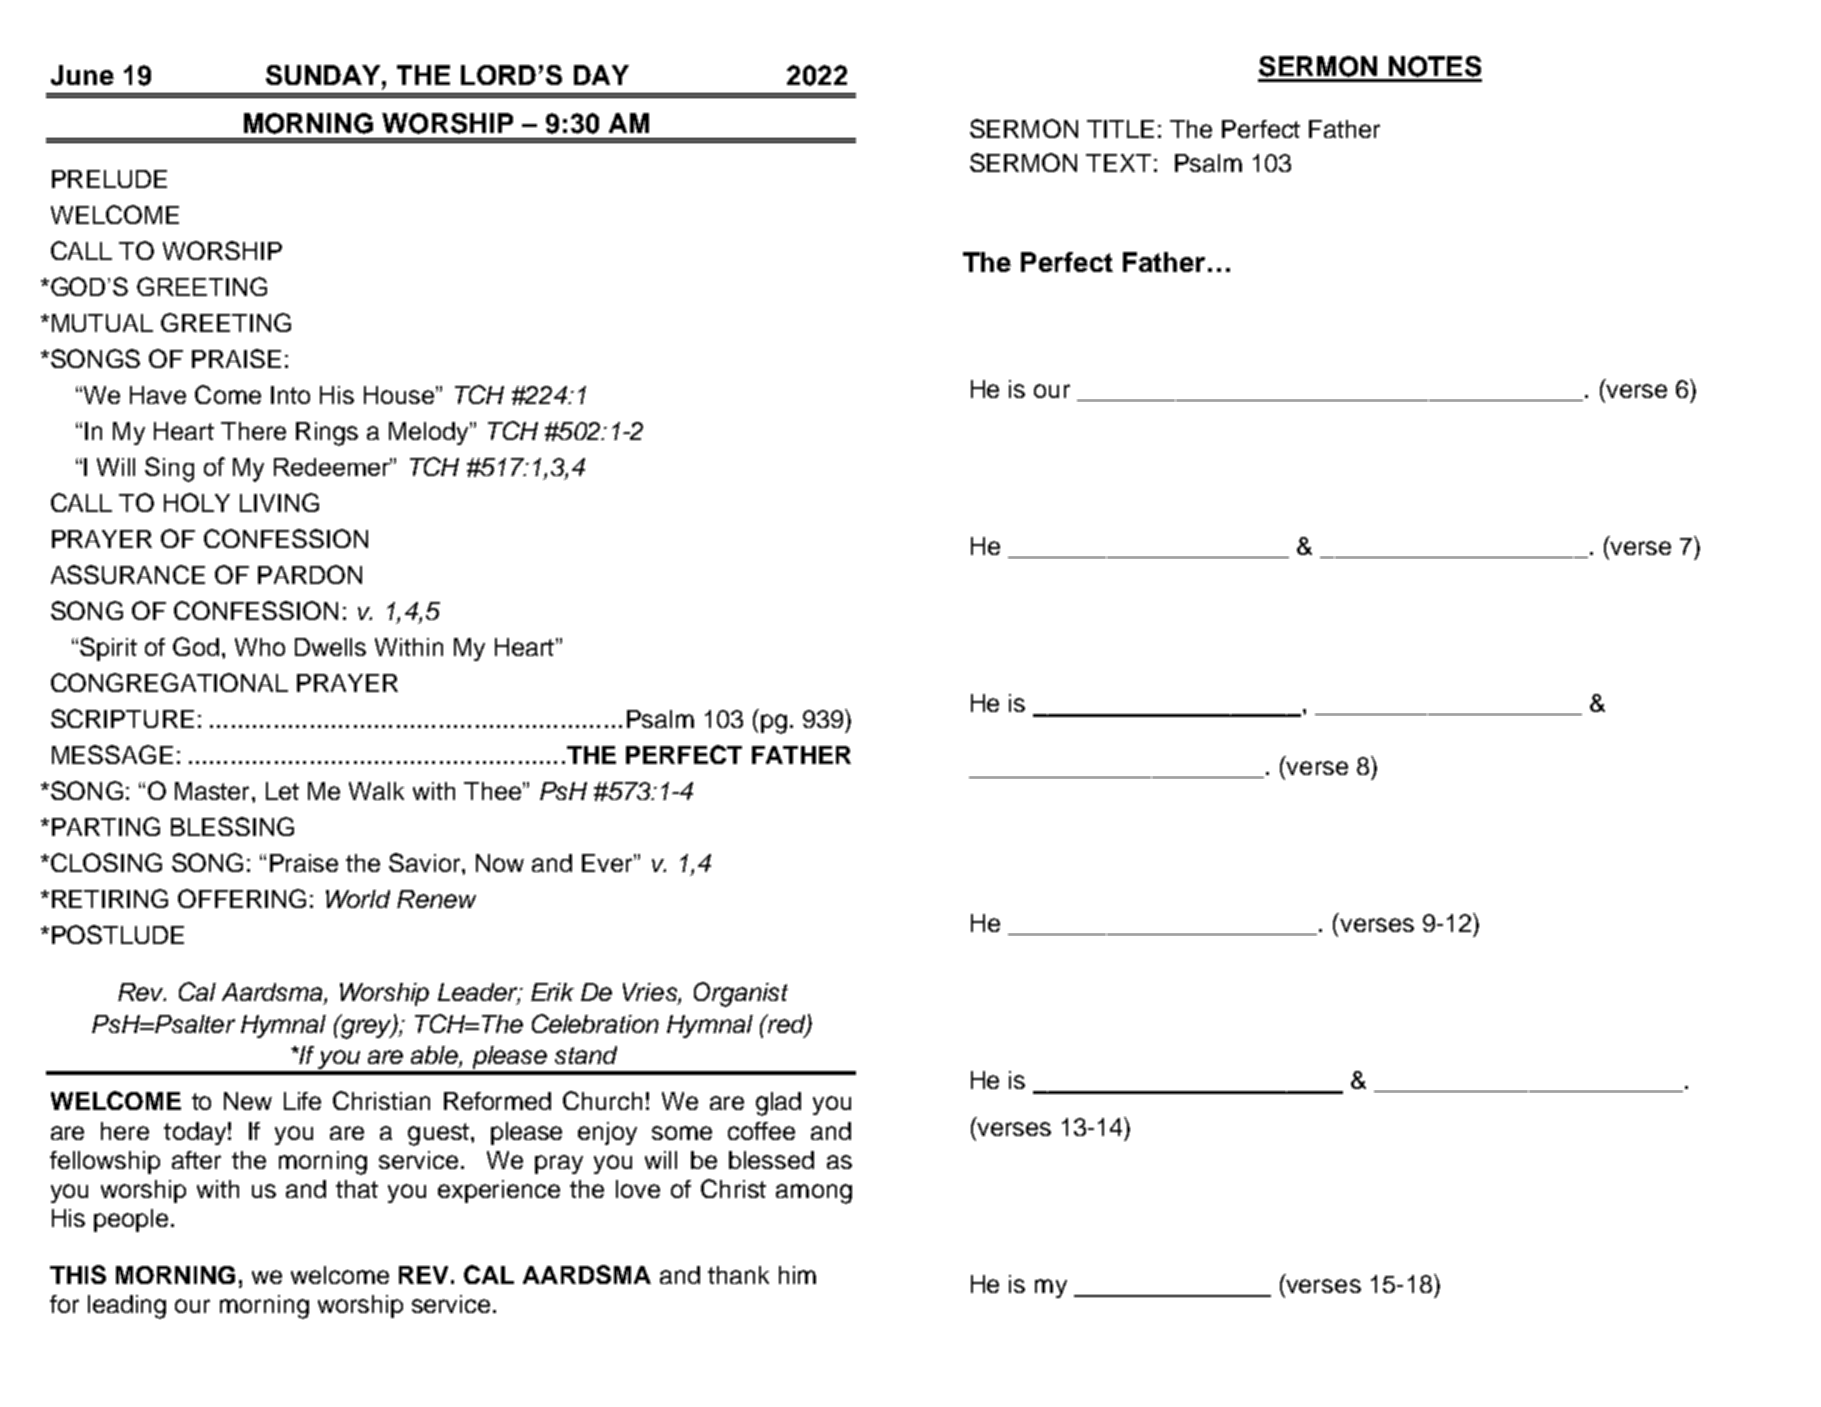  What do you see at coordinates (109, 179) in the document?
I see `PRELUDE` at bounding box center [109, 179].
